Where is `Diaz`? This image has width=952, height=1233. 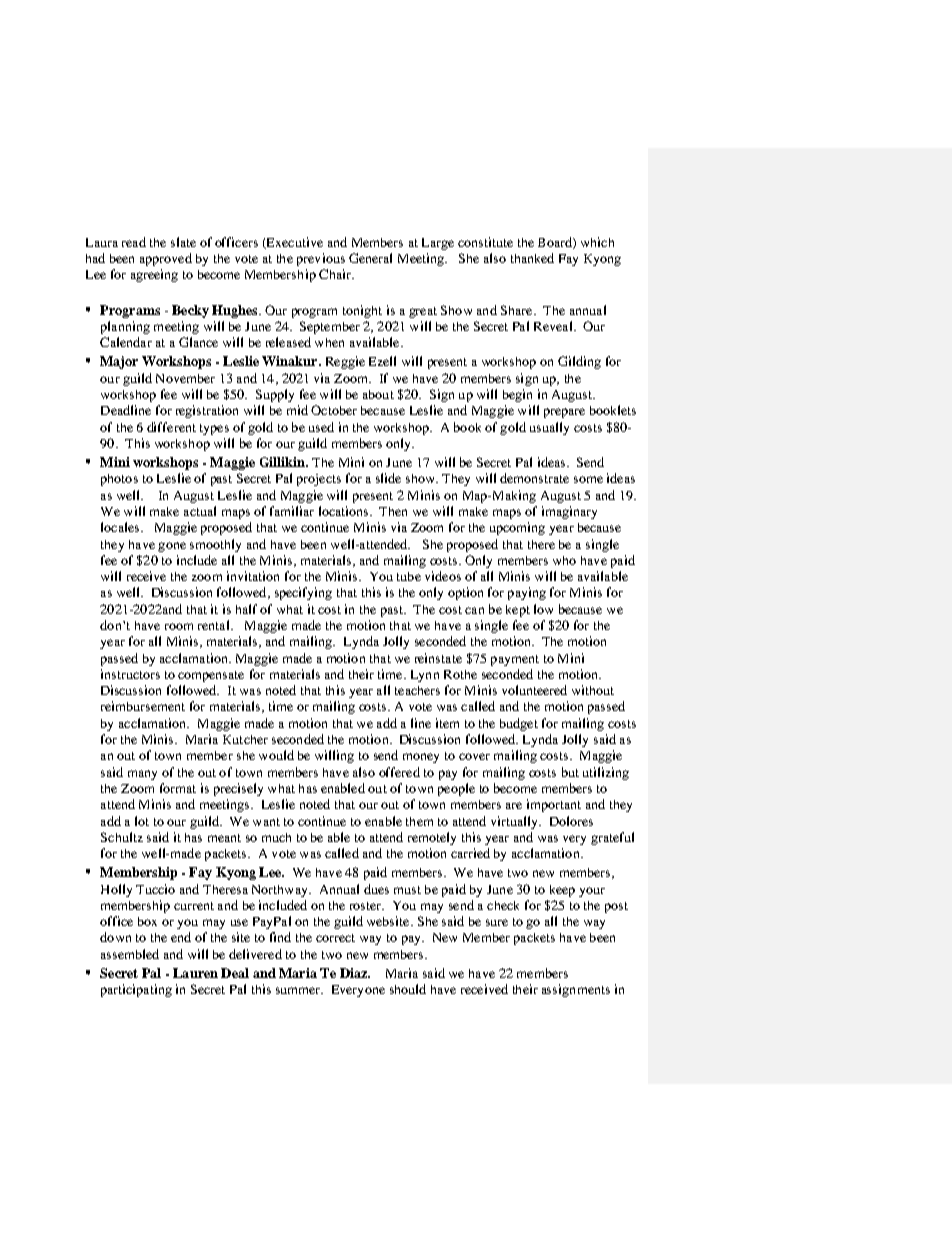 Diaz is located at coordinates (354, 973).
